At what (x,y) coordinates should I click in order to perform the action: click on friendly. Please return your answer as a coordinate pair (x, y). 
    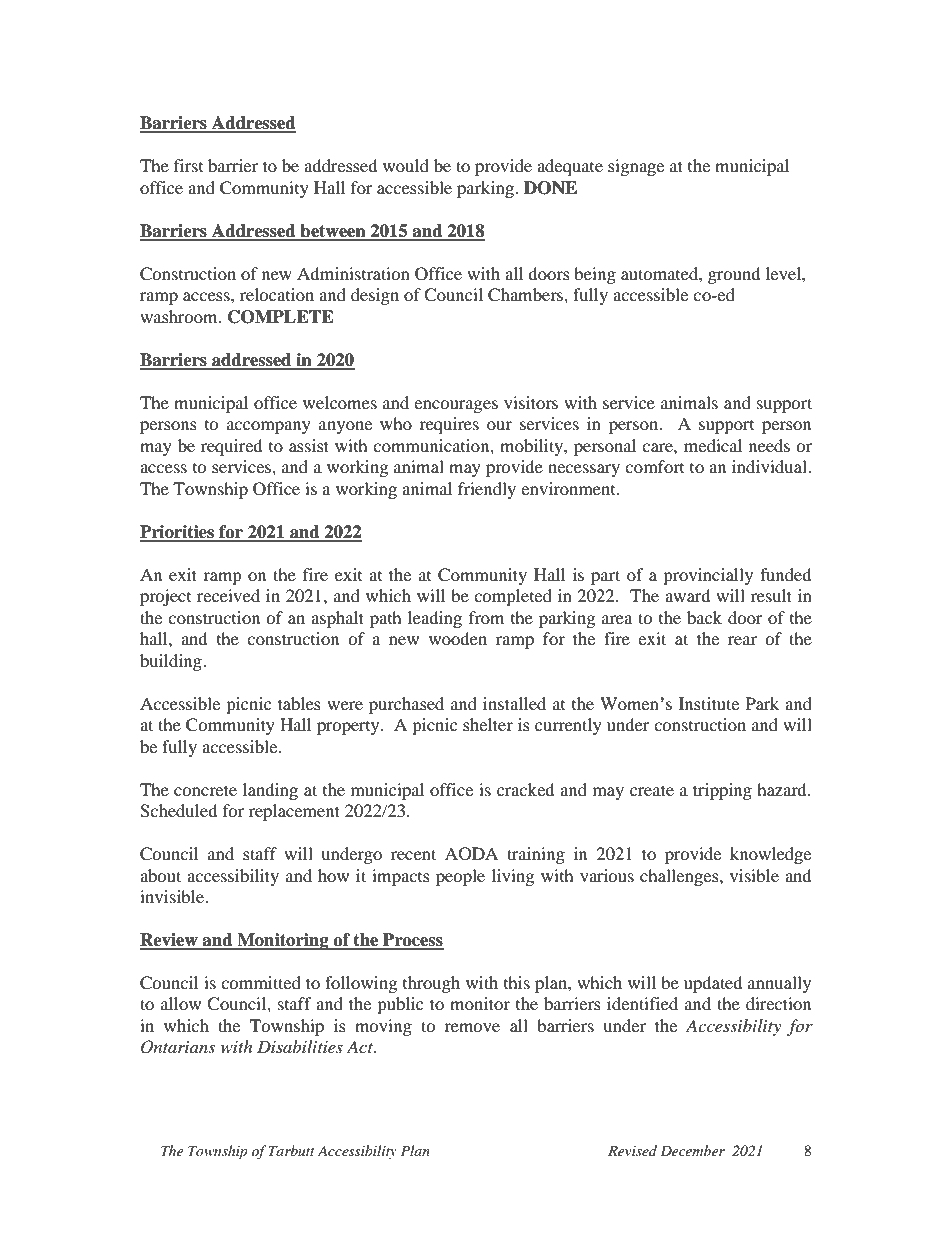
    Looking at the image, I should click on (487, 490).
